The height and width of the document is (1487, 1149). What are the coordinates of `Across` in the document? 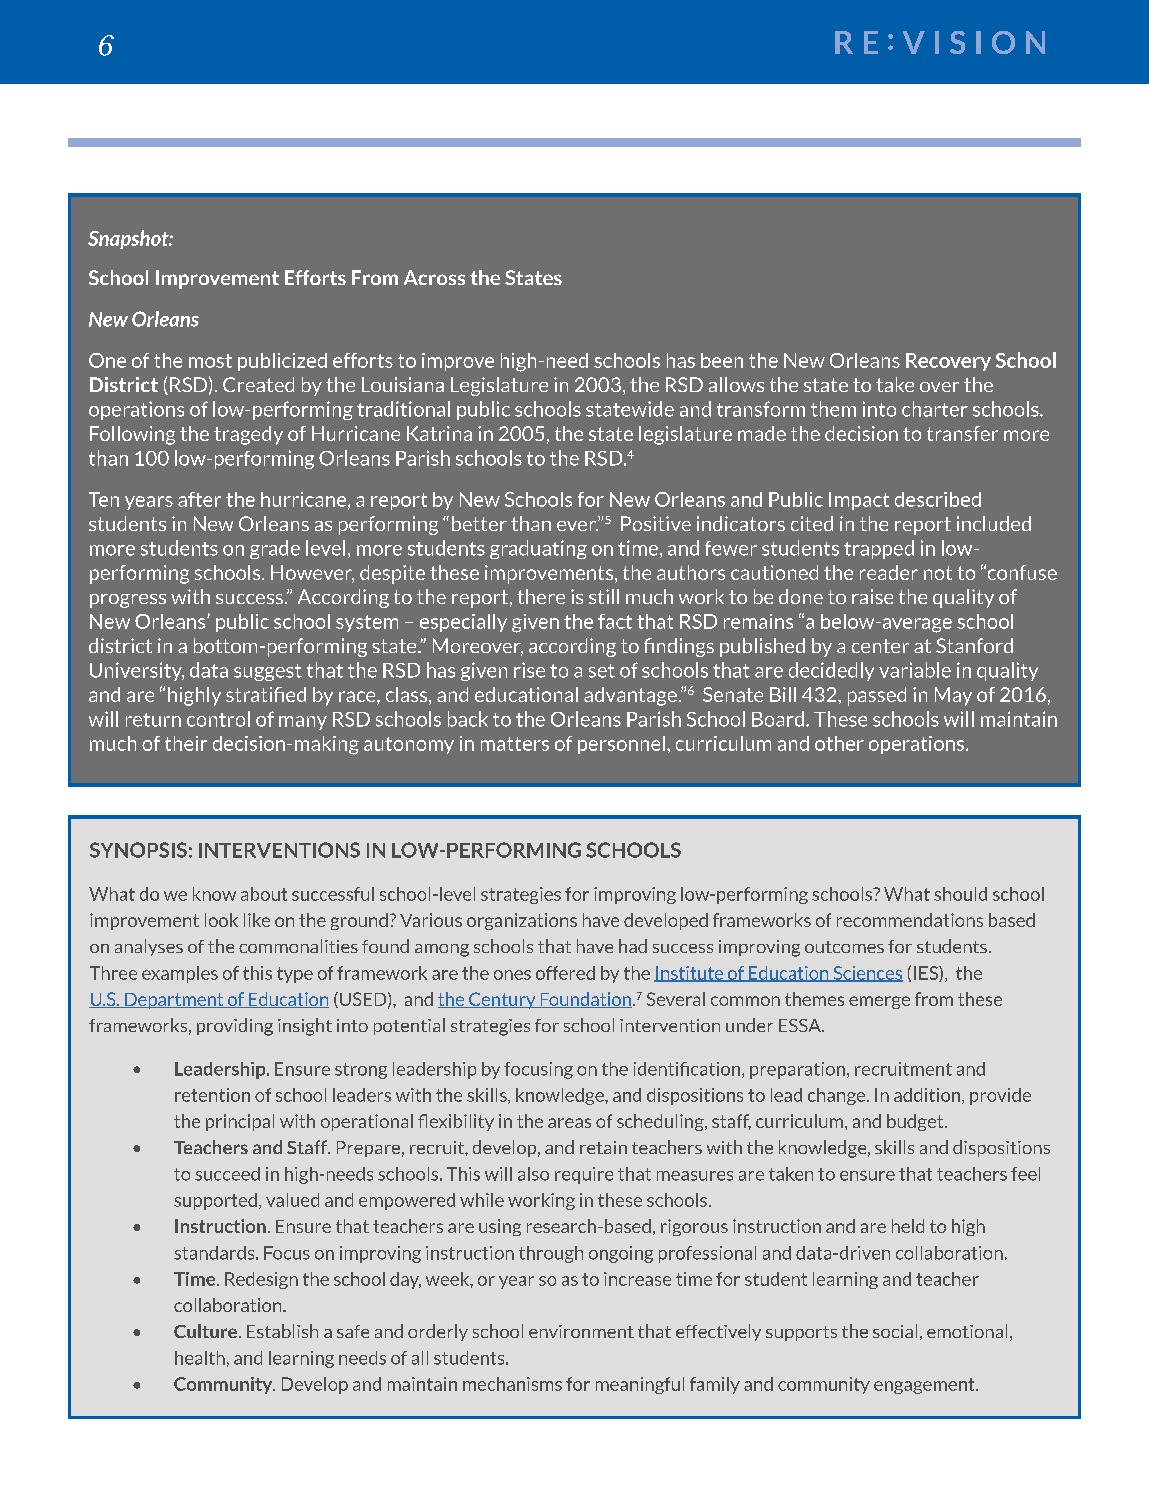 It's located at (434, 277).
